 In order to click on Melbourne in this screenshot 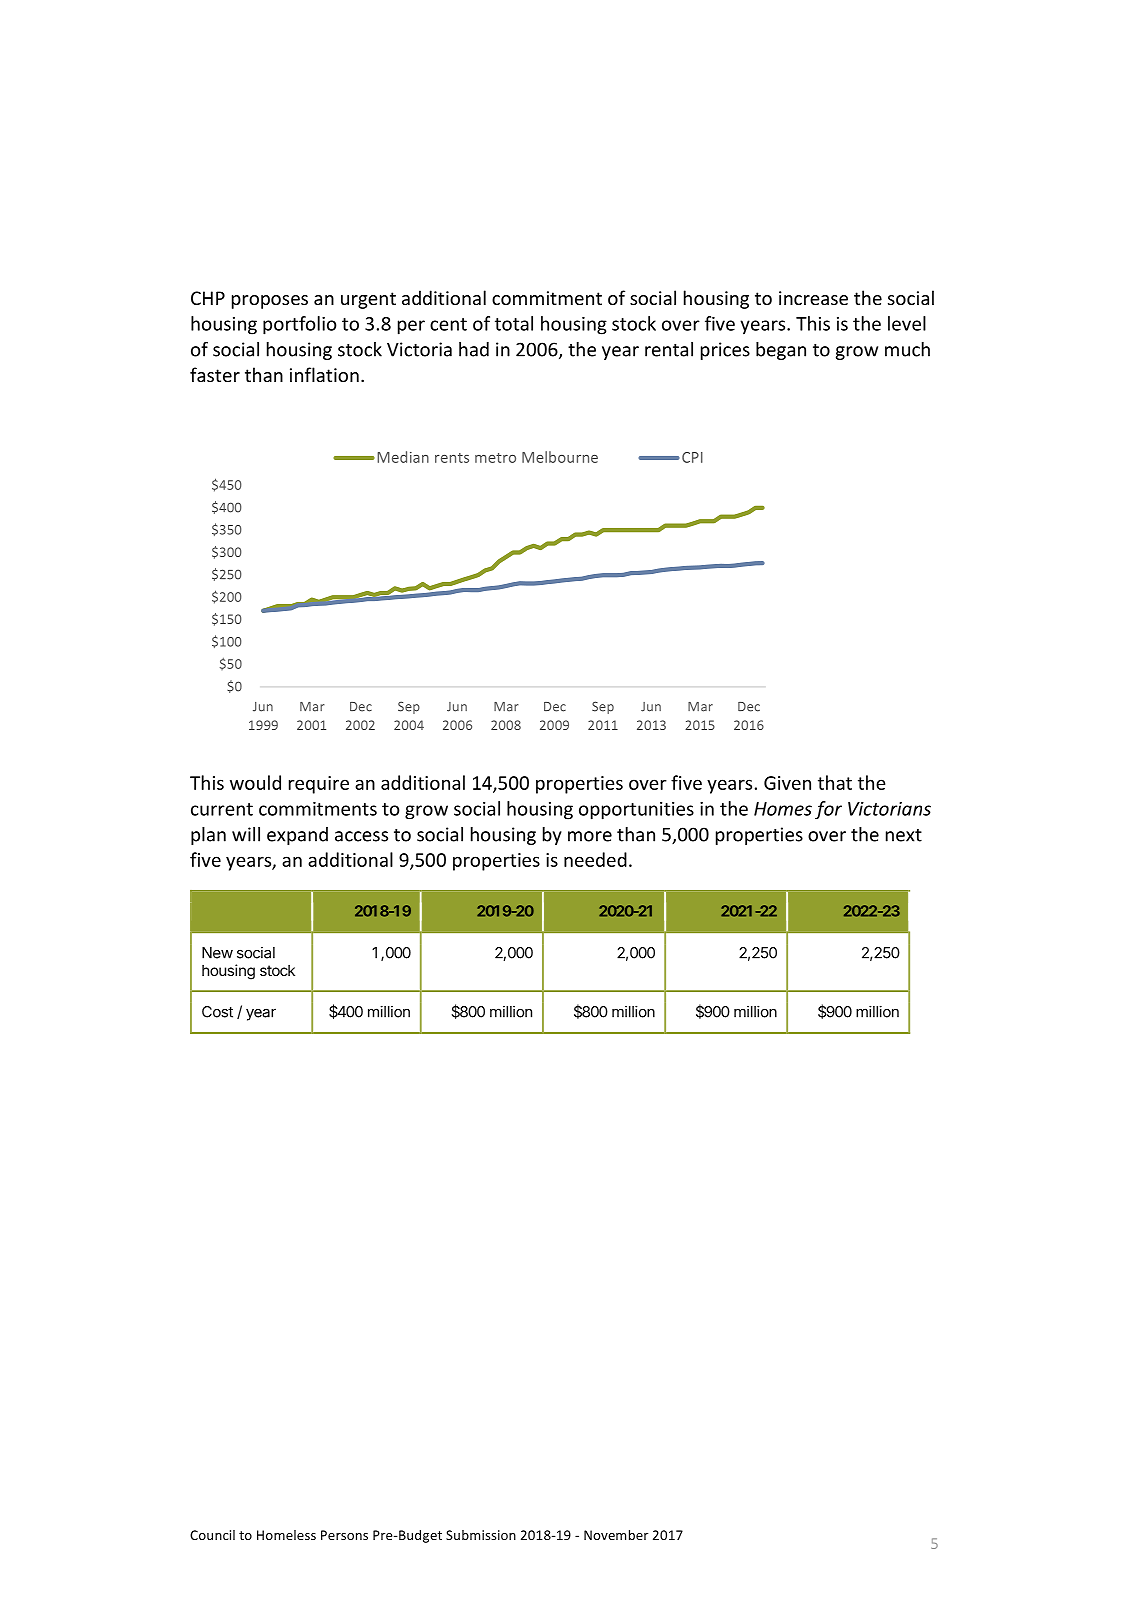, I will do `click(560, 457)`.
